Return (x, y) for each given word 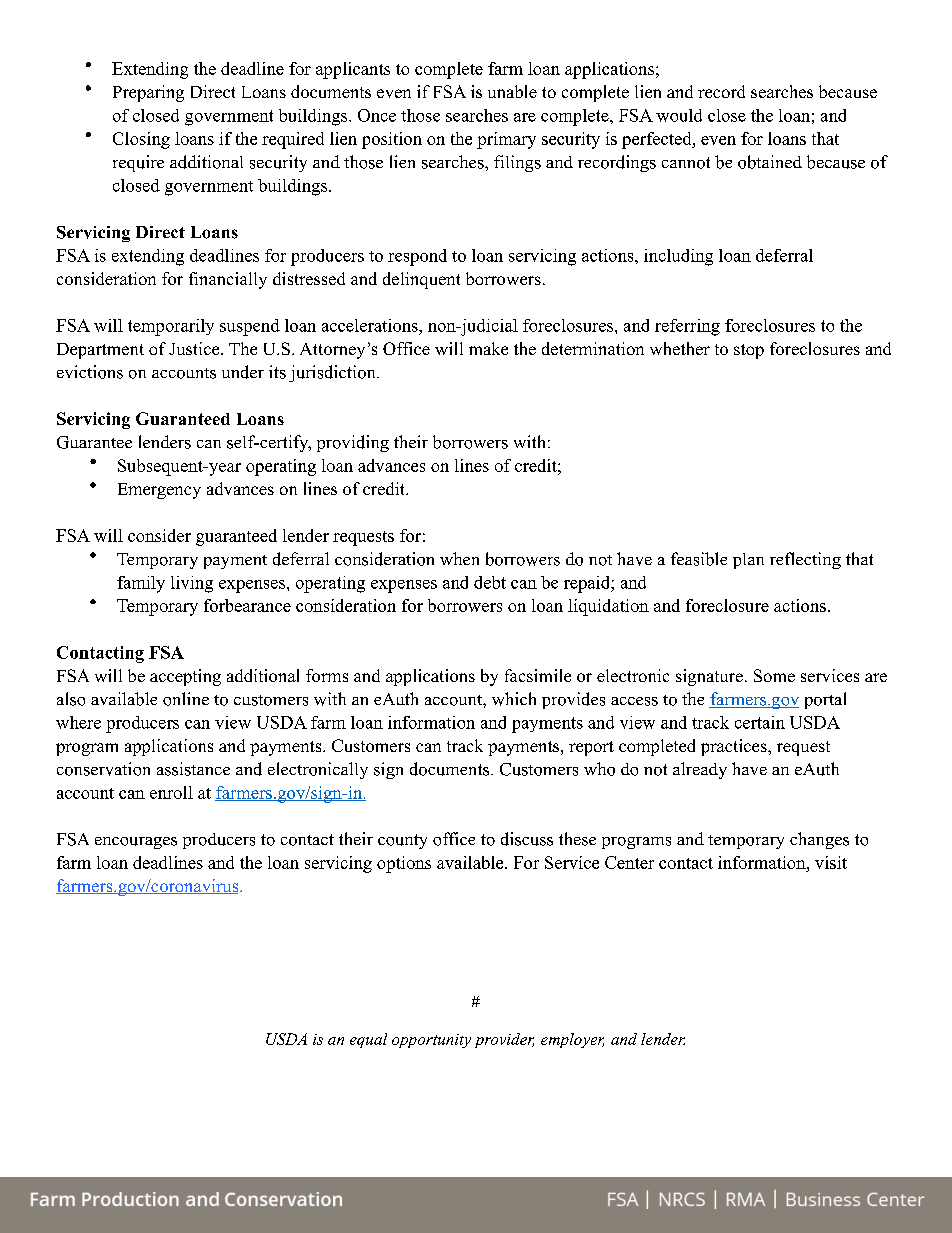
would (679, 115)
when (459, 558)
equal (368, 1040)
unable (512, 91)
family (141, 584)
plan (748, 561)
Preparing (148, 93)
